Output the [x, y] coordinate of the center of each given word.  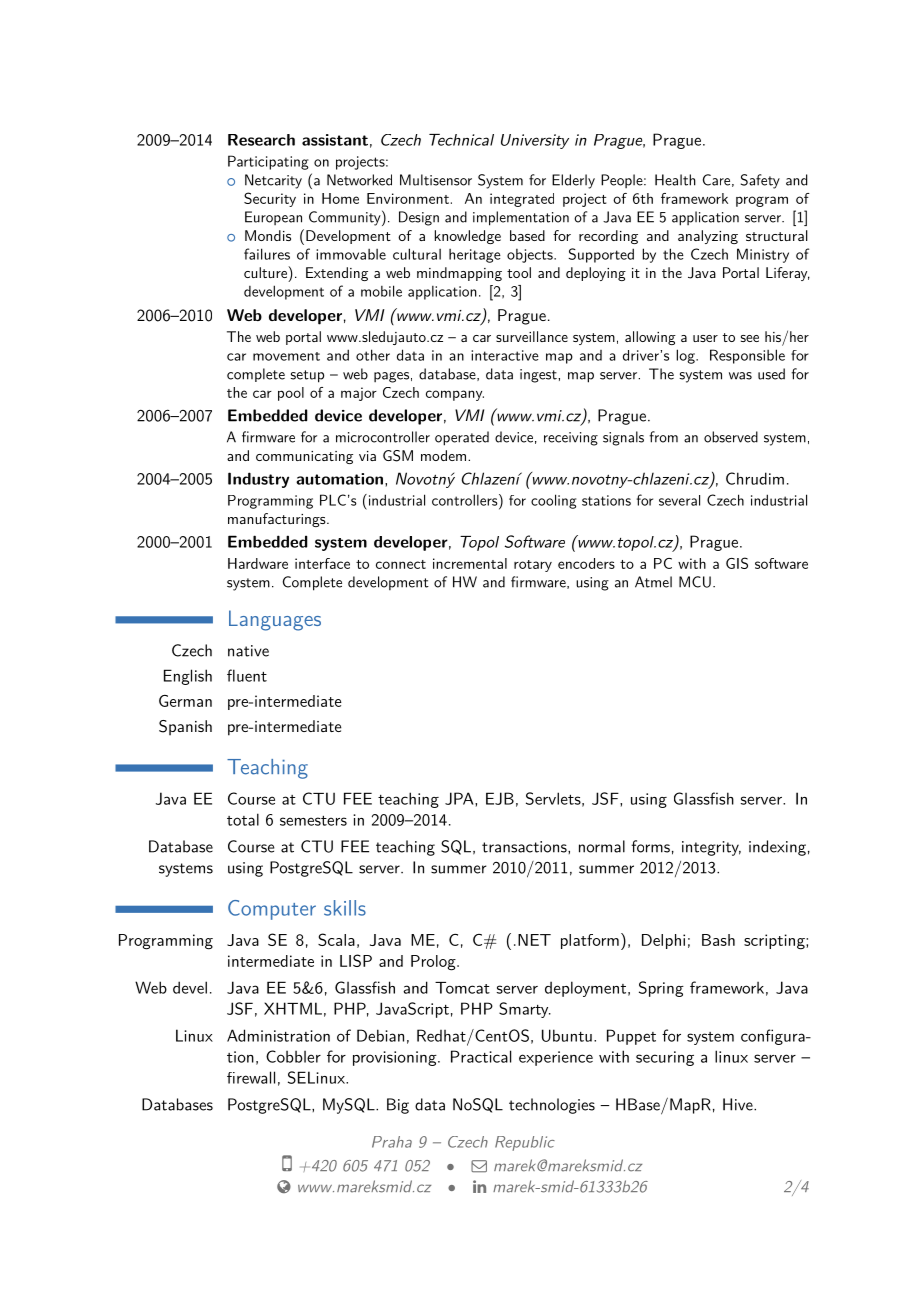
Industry [258, 480]
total [243, 819]
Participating [268, 162]
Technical [461, 140]
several [679, 500]
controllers [465, 500]
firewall [251, 1077]
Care [716, 180]
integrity [711, 848]
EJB [500, 798]
